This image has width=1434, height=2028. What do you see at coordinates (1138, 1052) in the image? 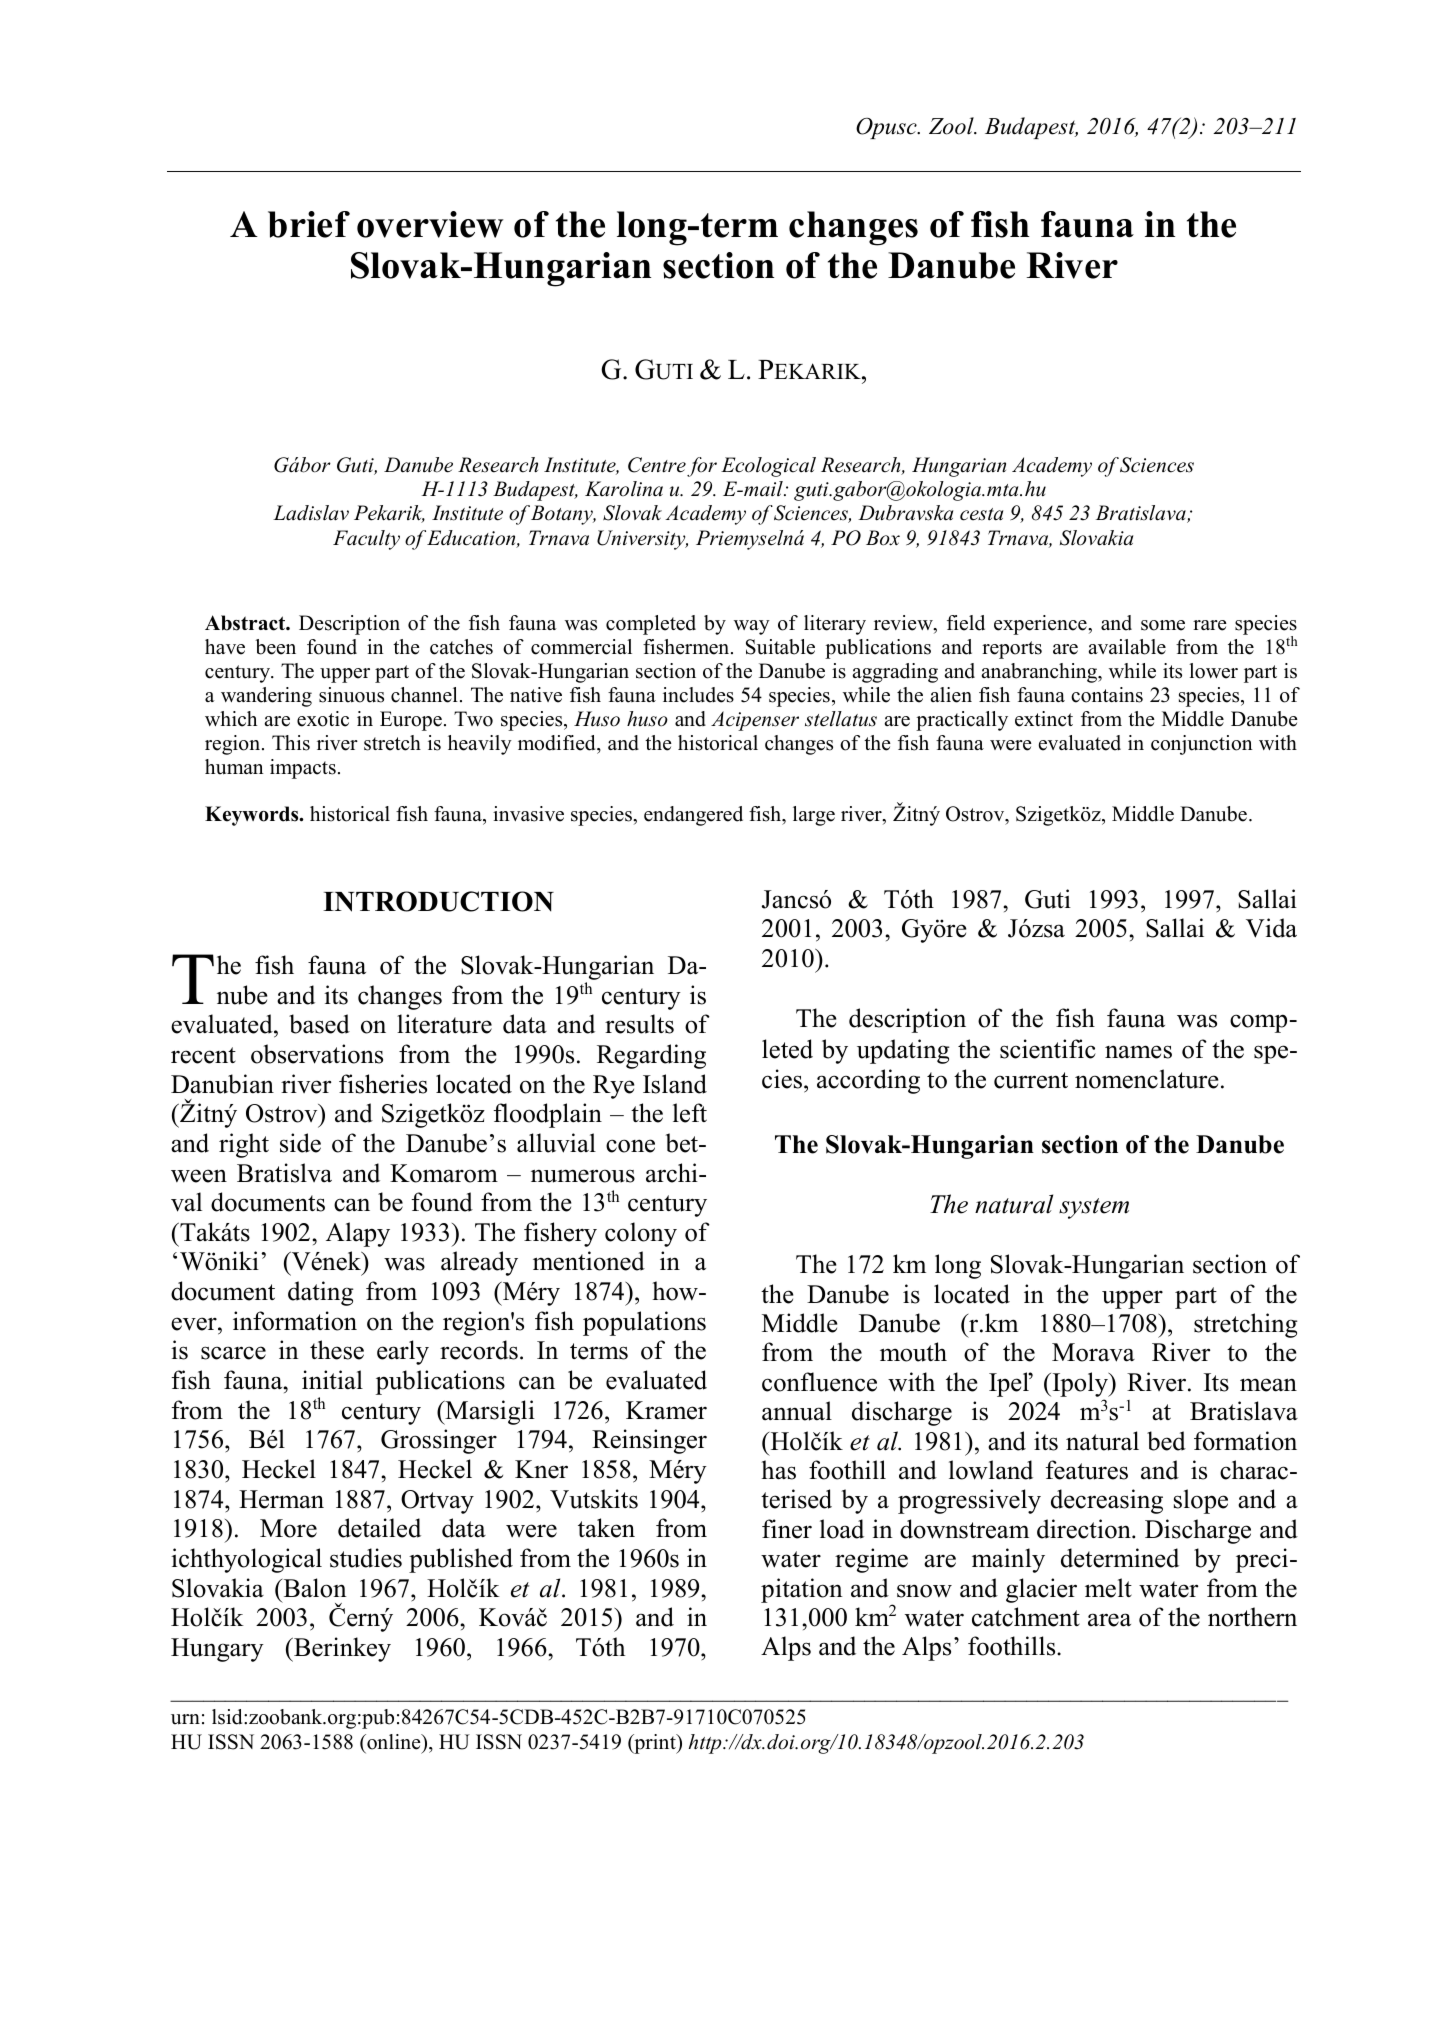
I see `names` at bounding box center [1138, 1052].
